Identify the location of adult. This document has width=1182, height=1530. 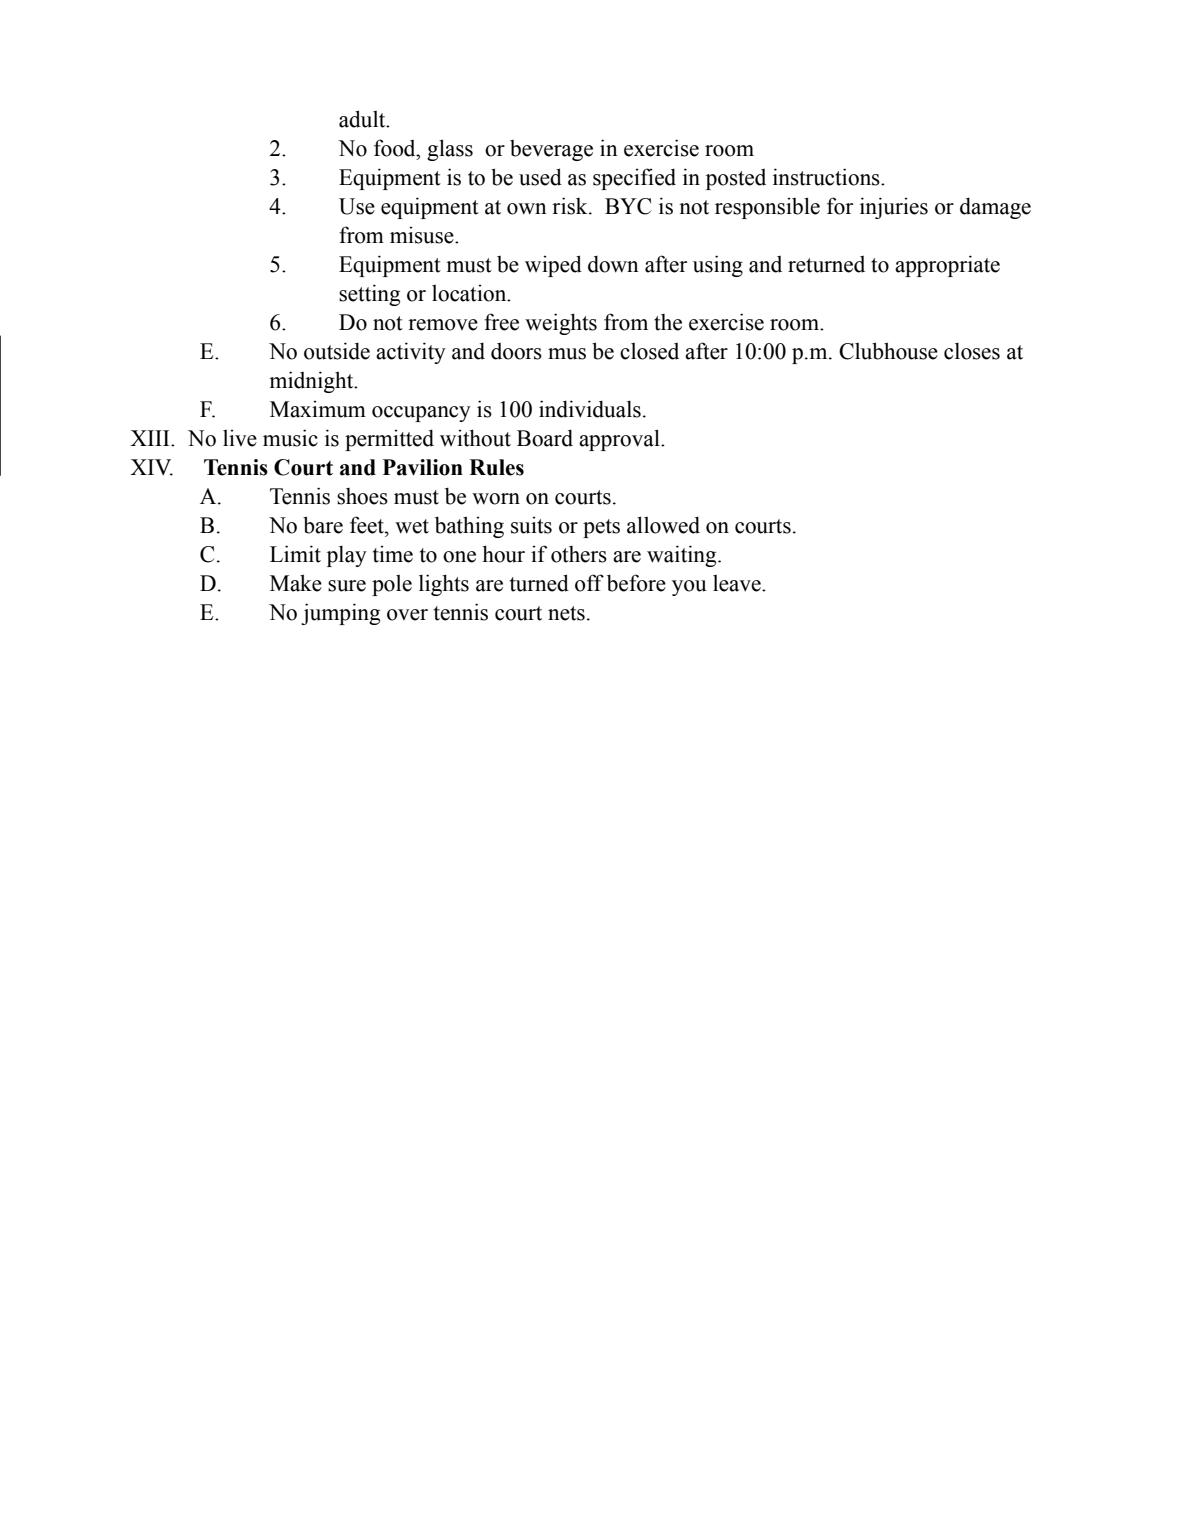
(363, 119).
